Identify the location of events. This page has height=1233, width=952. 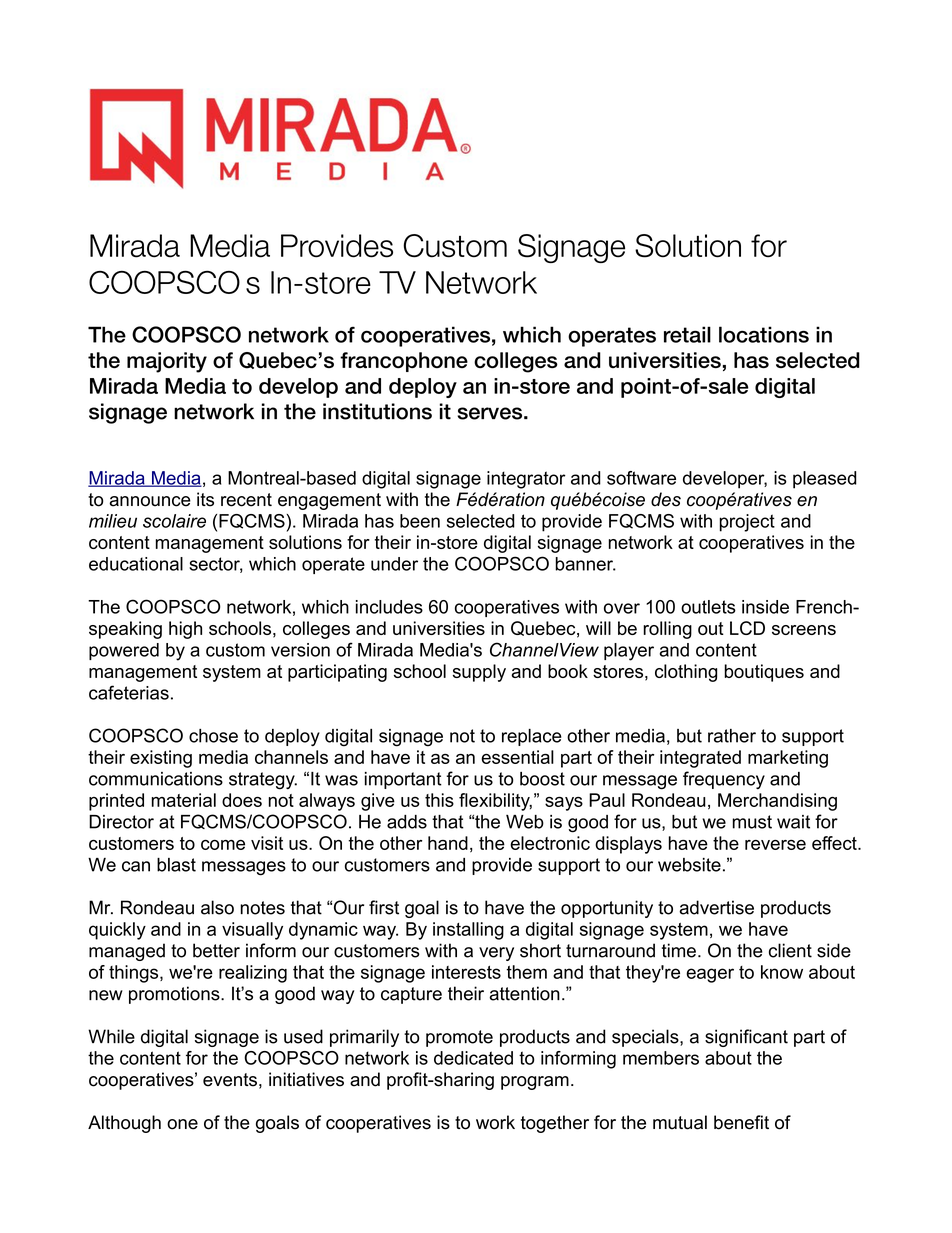
(230, 1080).
